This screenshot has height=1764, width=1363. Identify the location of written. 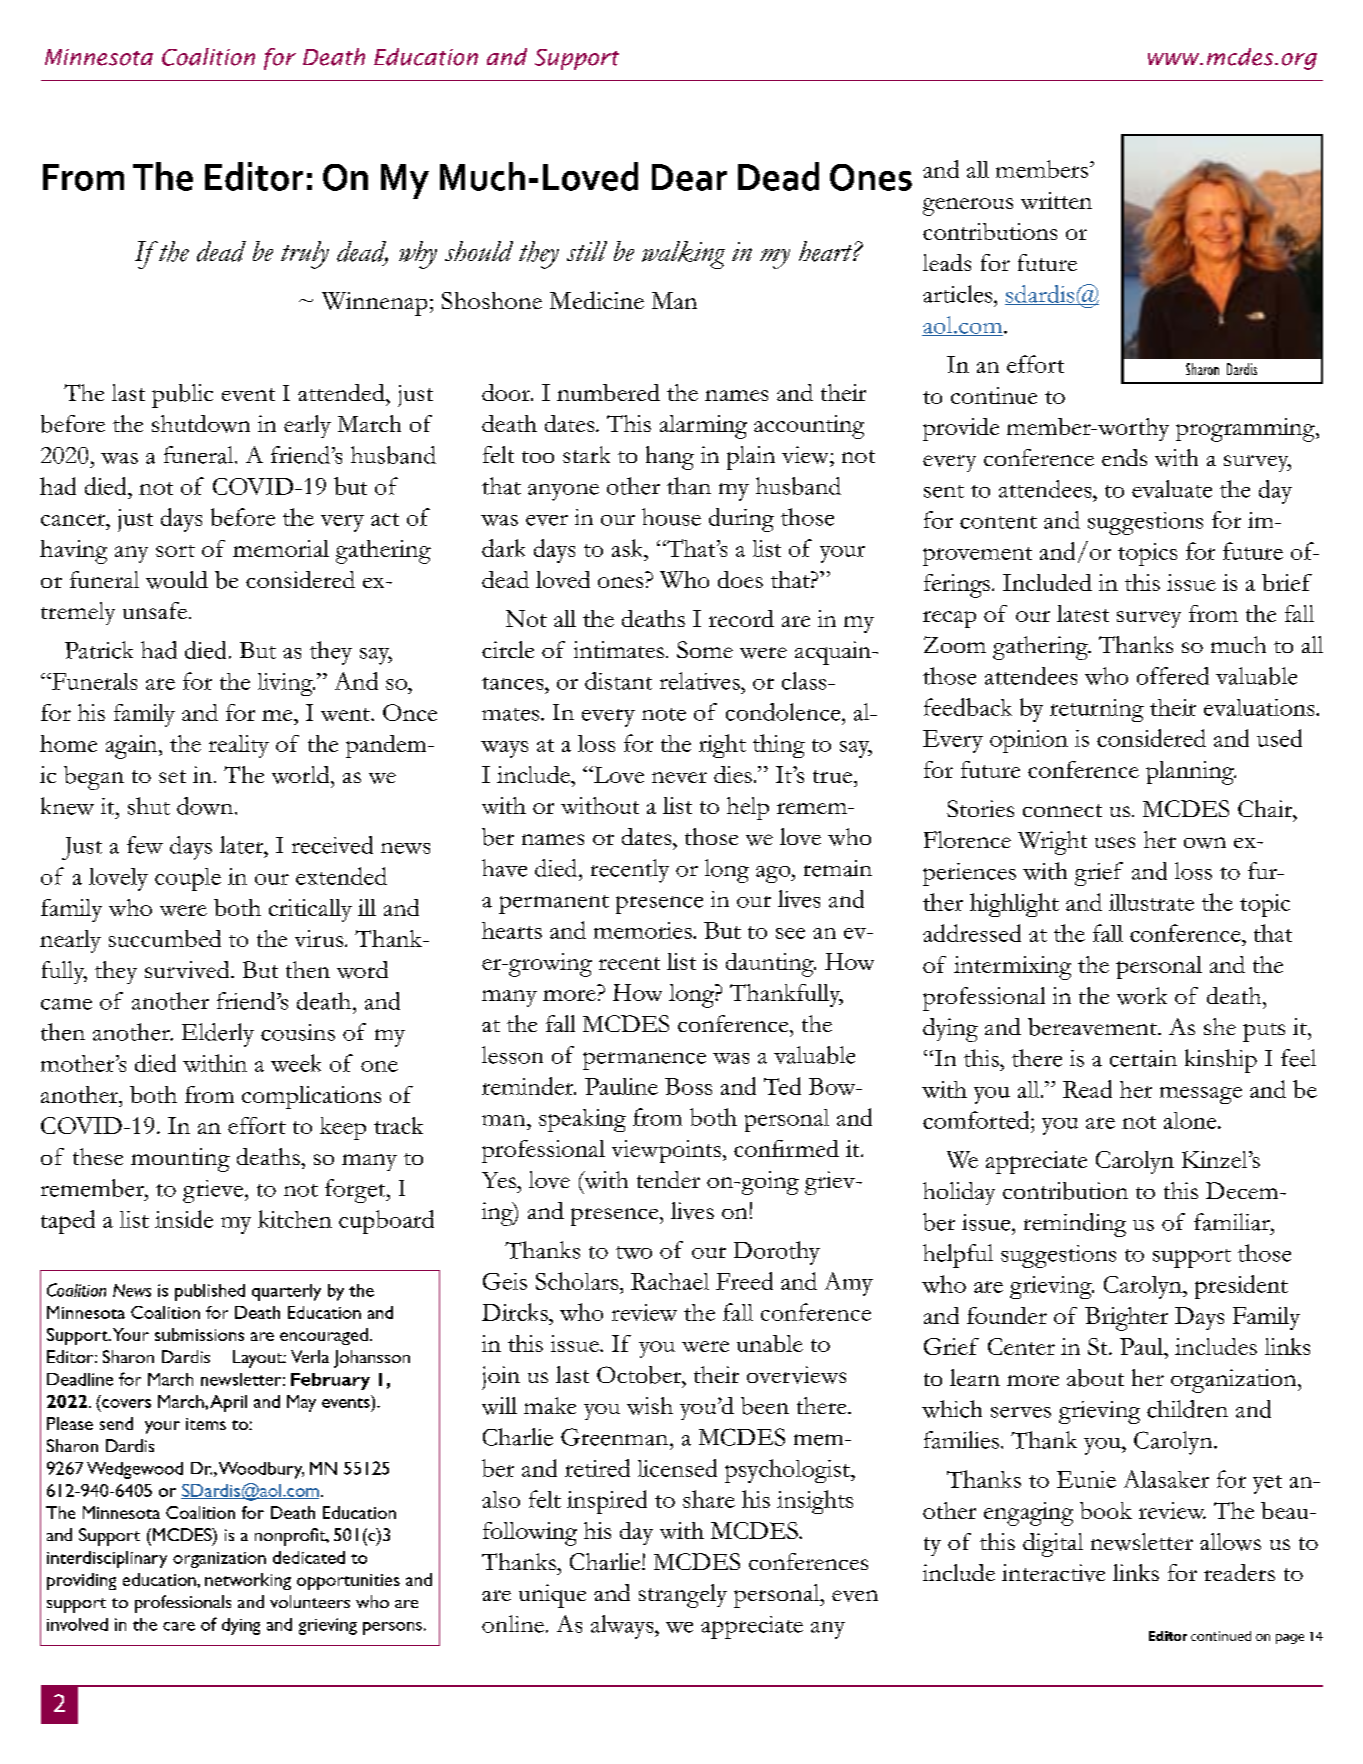
(1056, 200).
